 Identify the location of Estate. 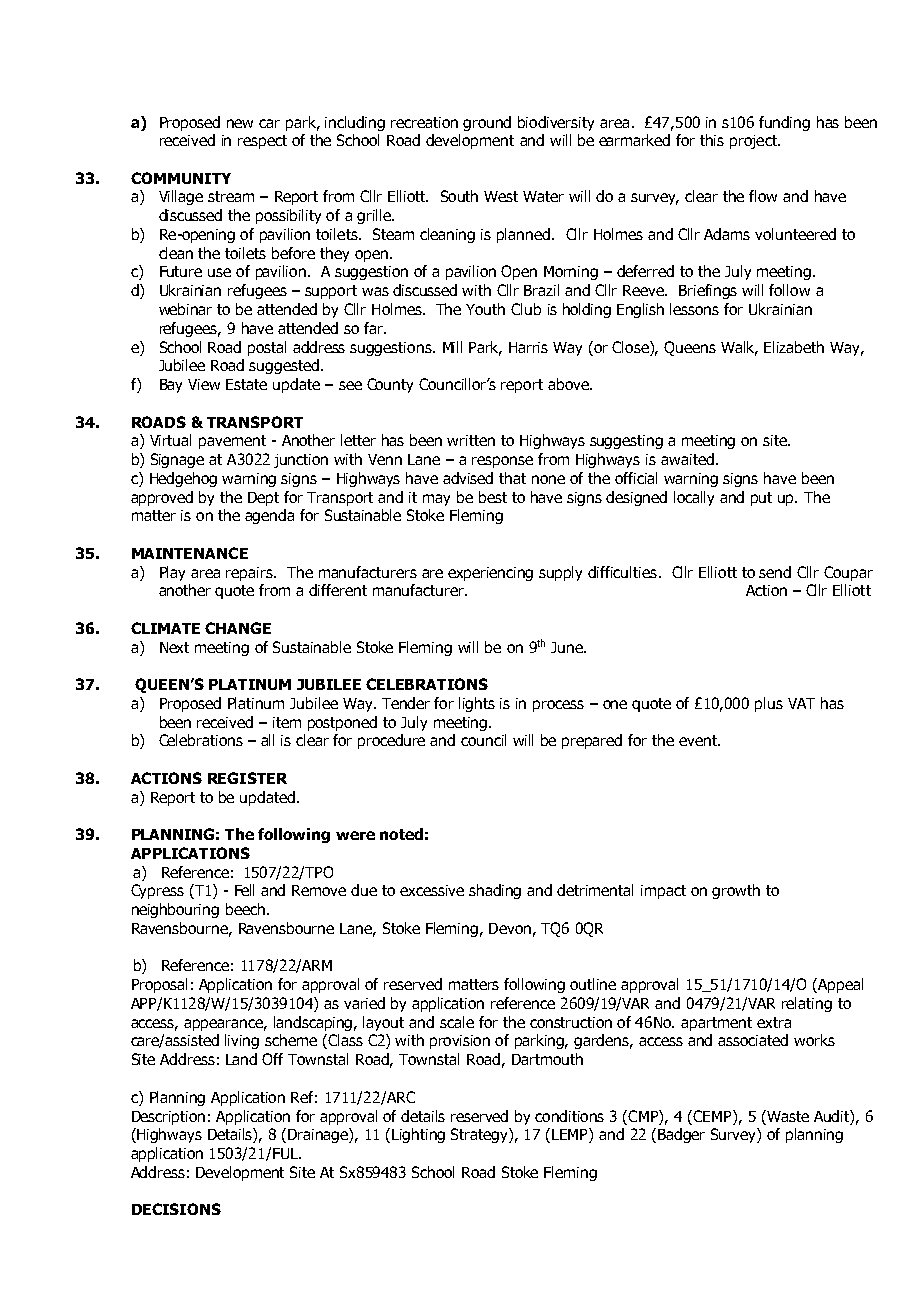
(246, 384).
